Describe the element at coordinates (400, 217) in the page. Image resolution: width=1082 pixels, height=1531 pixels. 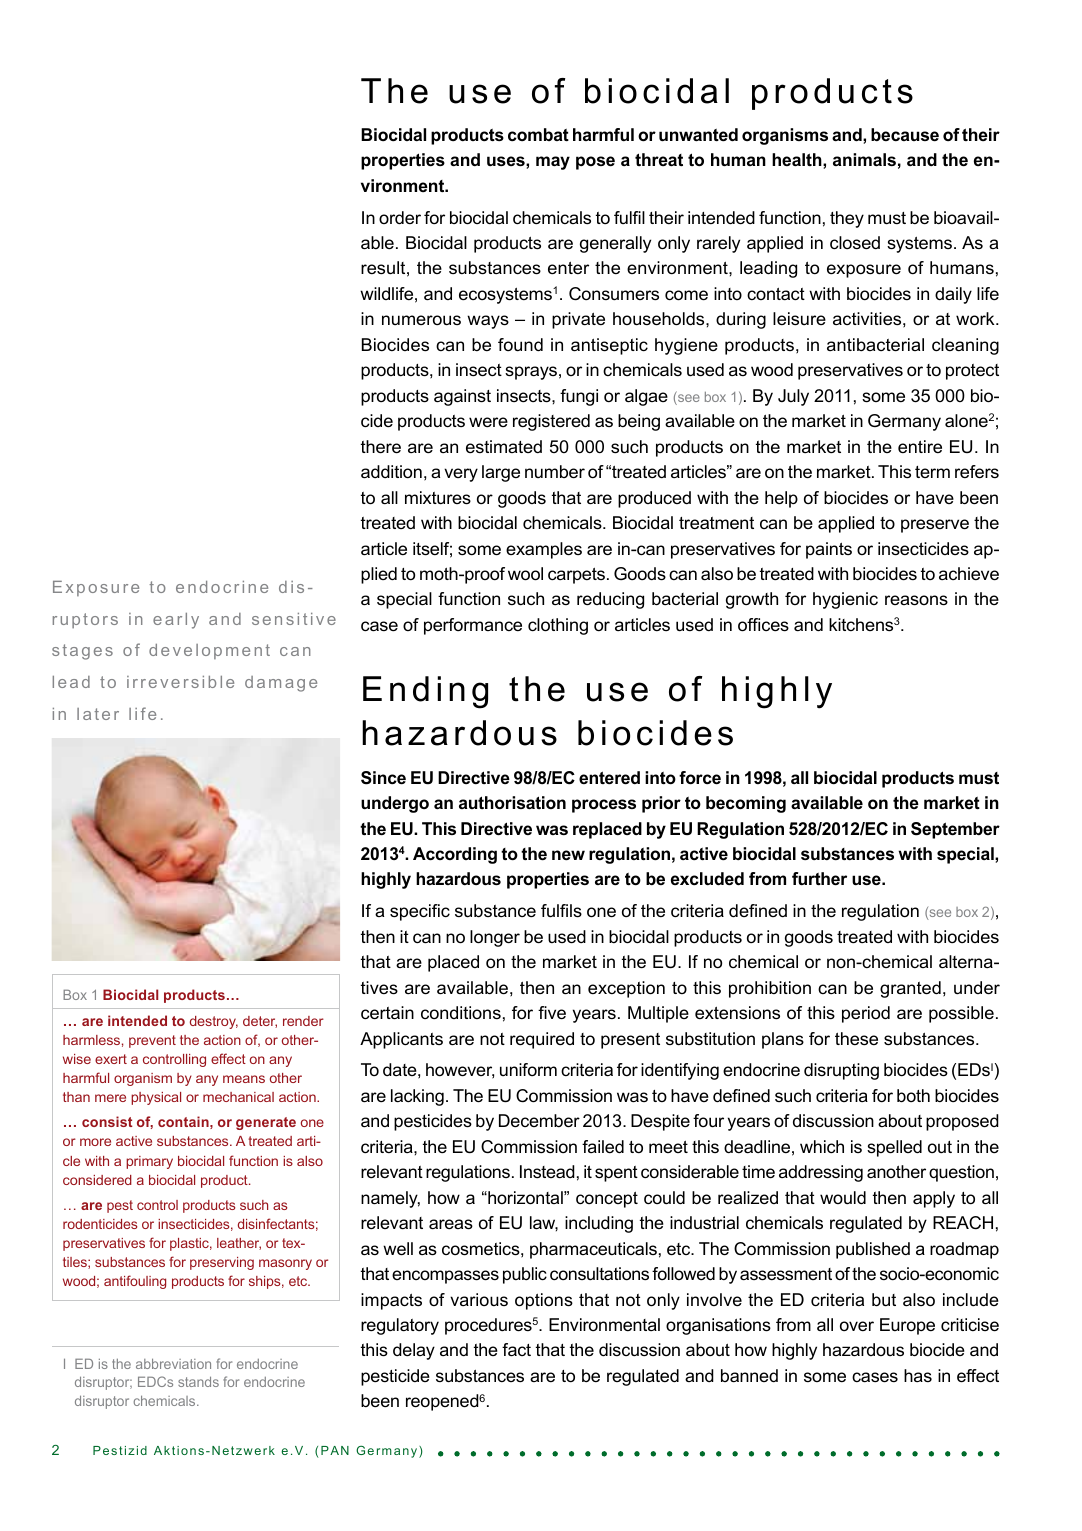
I see `order` at that location.
